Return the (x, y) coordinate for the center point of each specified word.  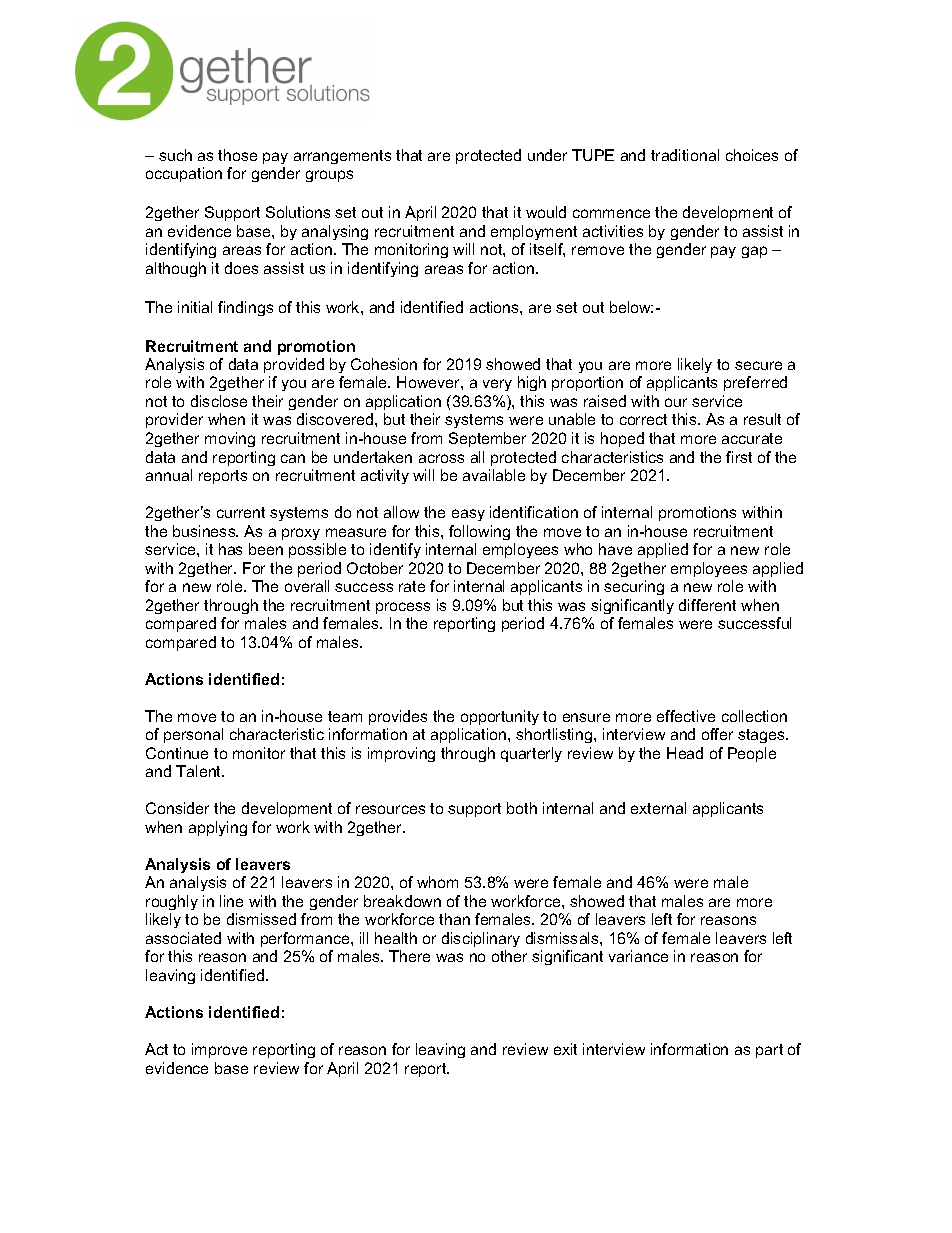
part (769, 1051)
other (509, 956)
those (237, 155)
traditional (685, 155)
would (546, 212)
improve (219, 1050)
